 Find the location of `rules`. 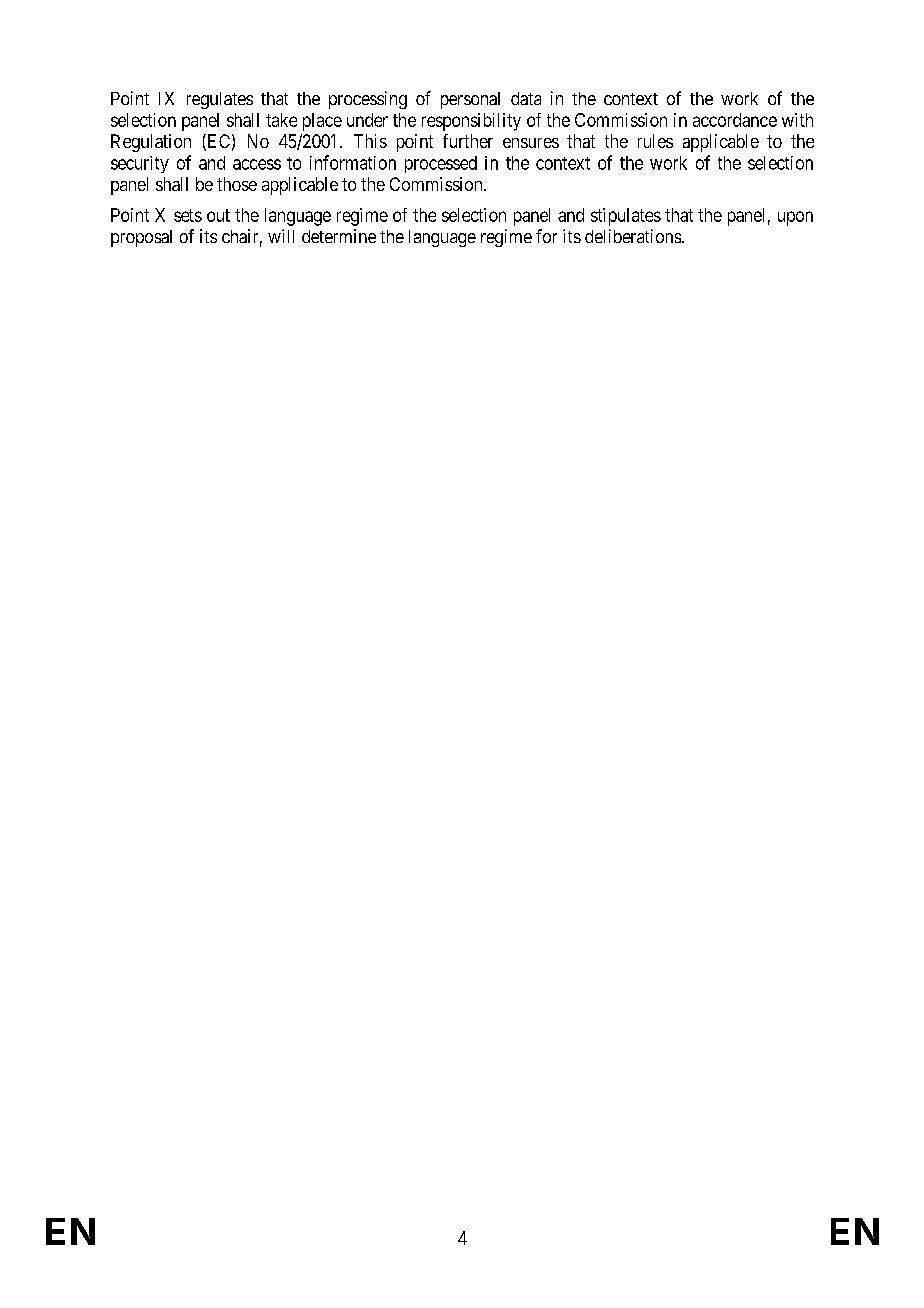

rules is located at coordinates (655, 141).
